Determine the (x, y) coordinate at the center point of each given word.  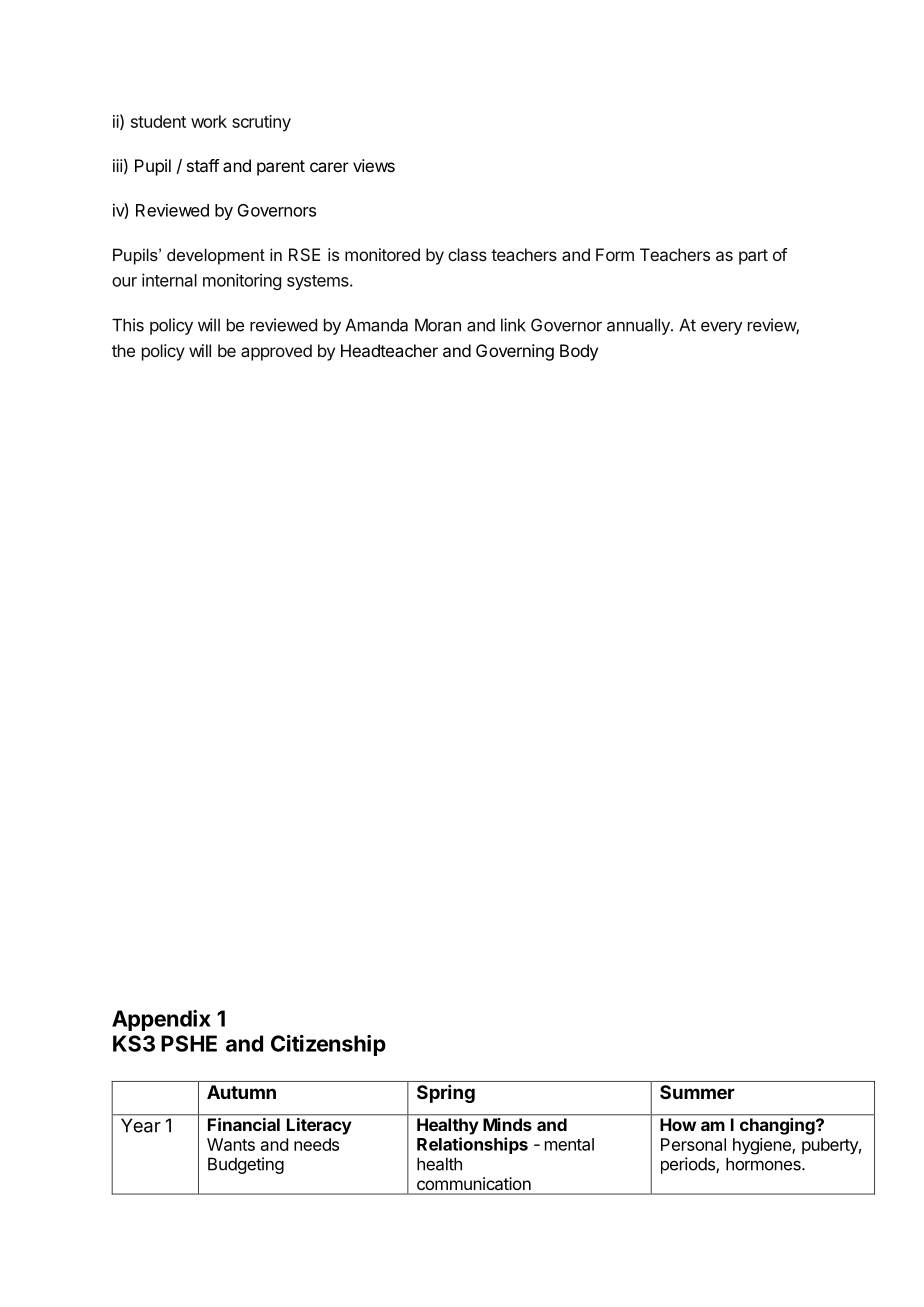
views (374, 165)
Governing (515, 352)
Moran (438, 325)
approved (276, 352)
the (123, 350)
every (721, 328)
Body (579, 352)
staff (203, 165)
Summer (697, 1092)
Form (615, 254)
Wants (231, 1144)
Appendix (161, 1020)
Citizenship (328, 1045)
